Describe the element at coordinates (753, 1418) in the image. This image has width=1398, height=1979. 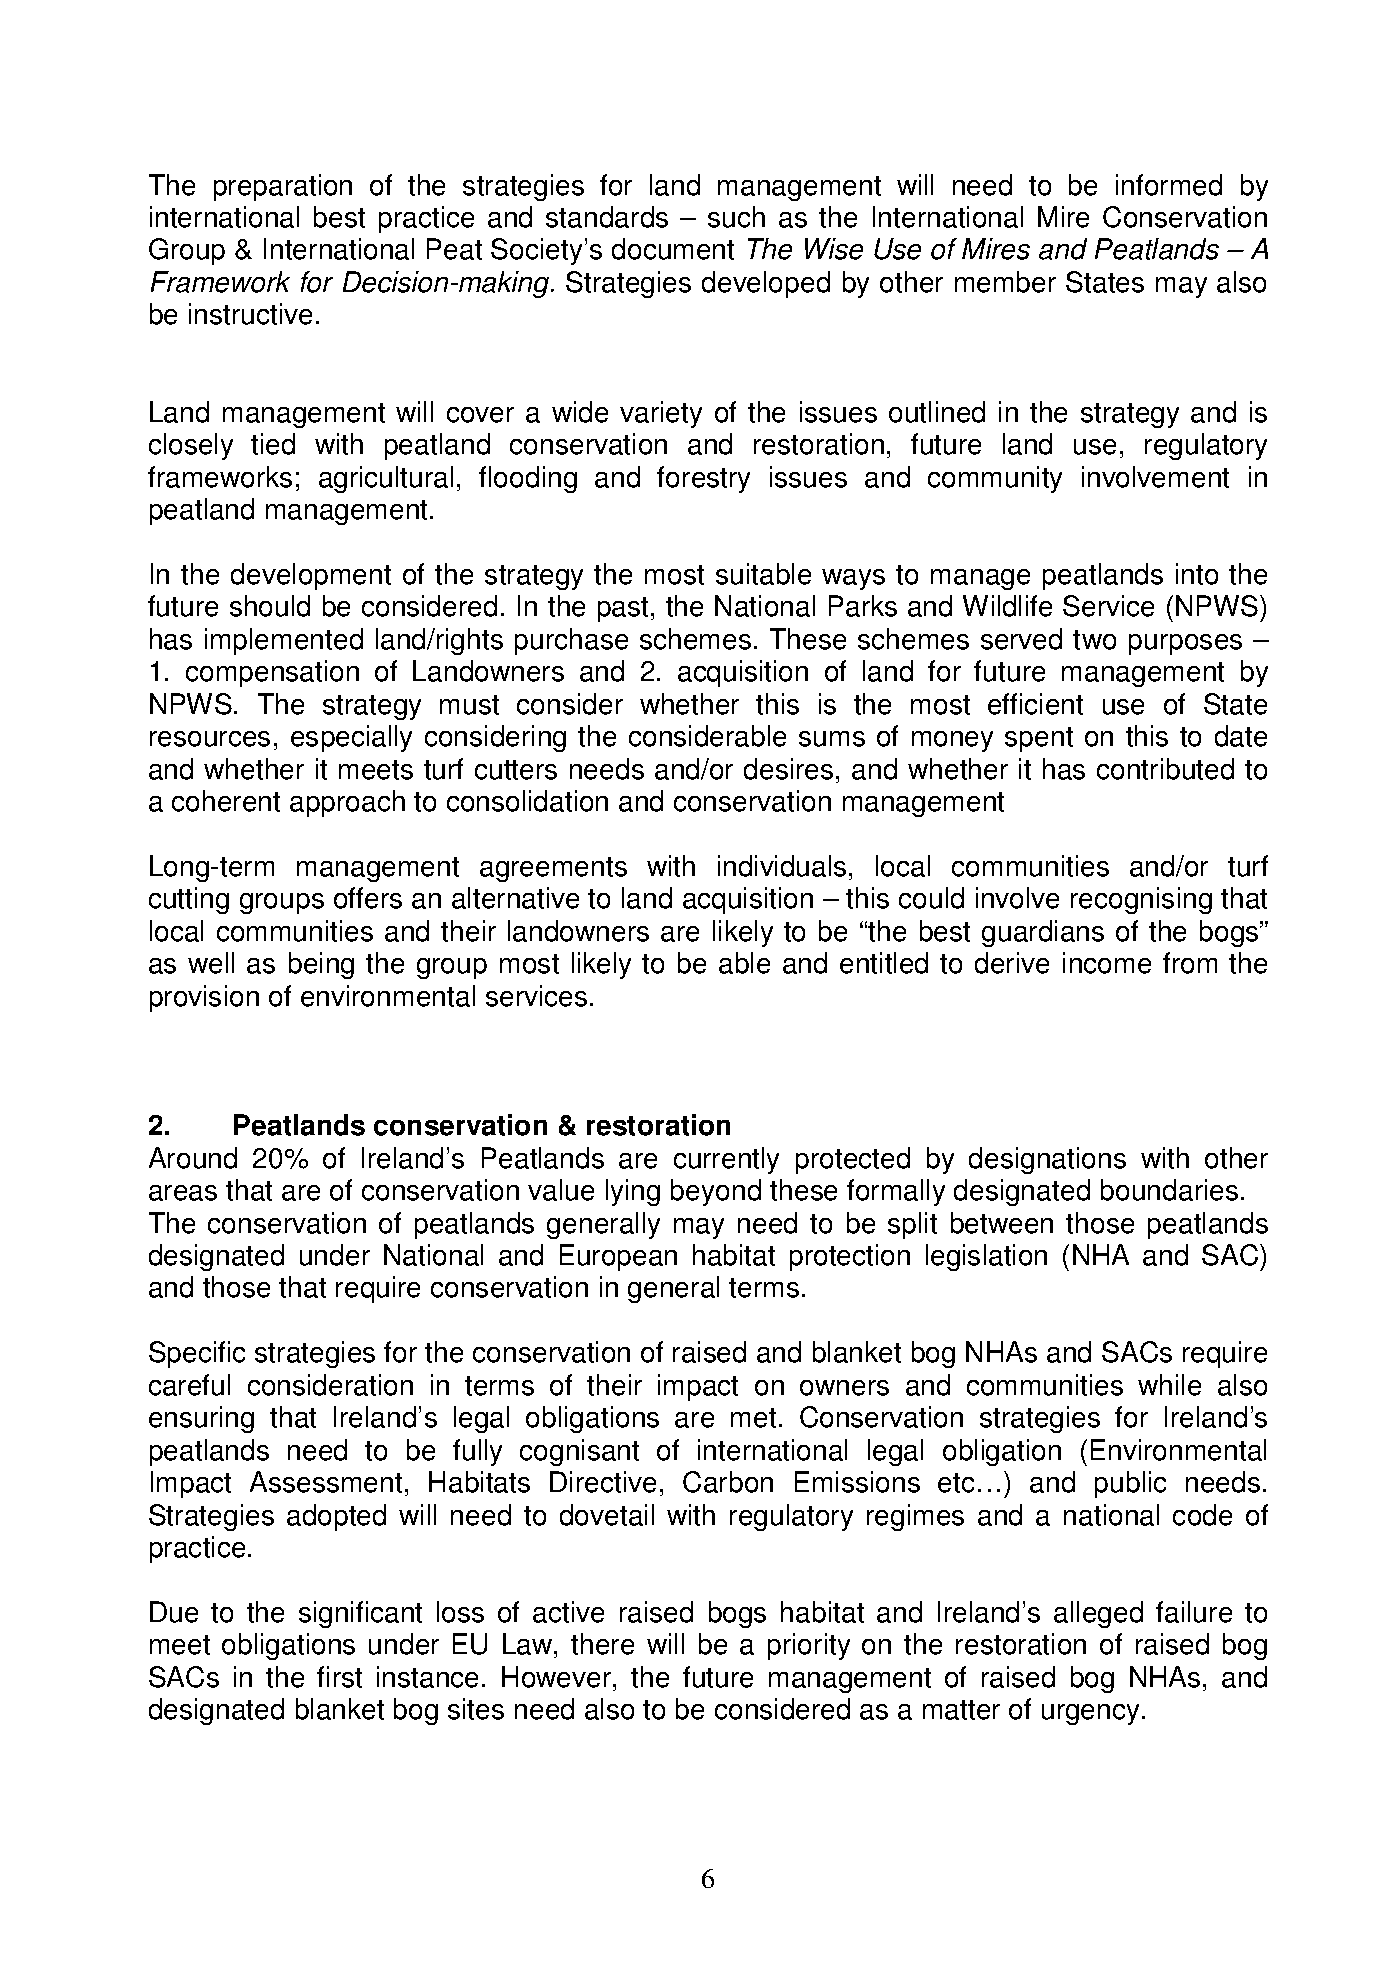
I see `met` at that location.
